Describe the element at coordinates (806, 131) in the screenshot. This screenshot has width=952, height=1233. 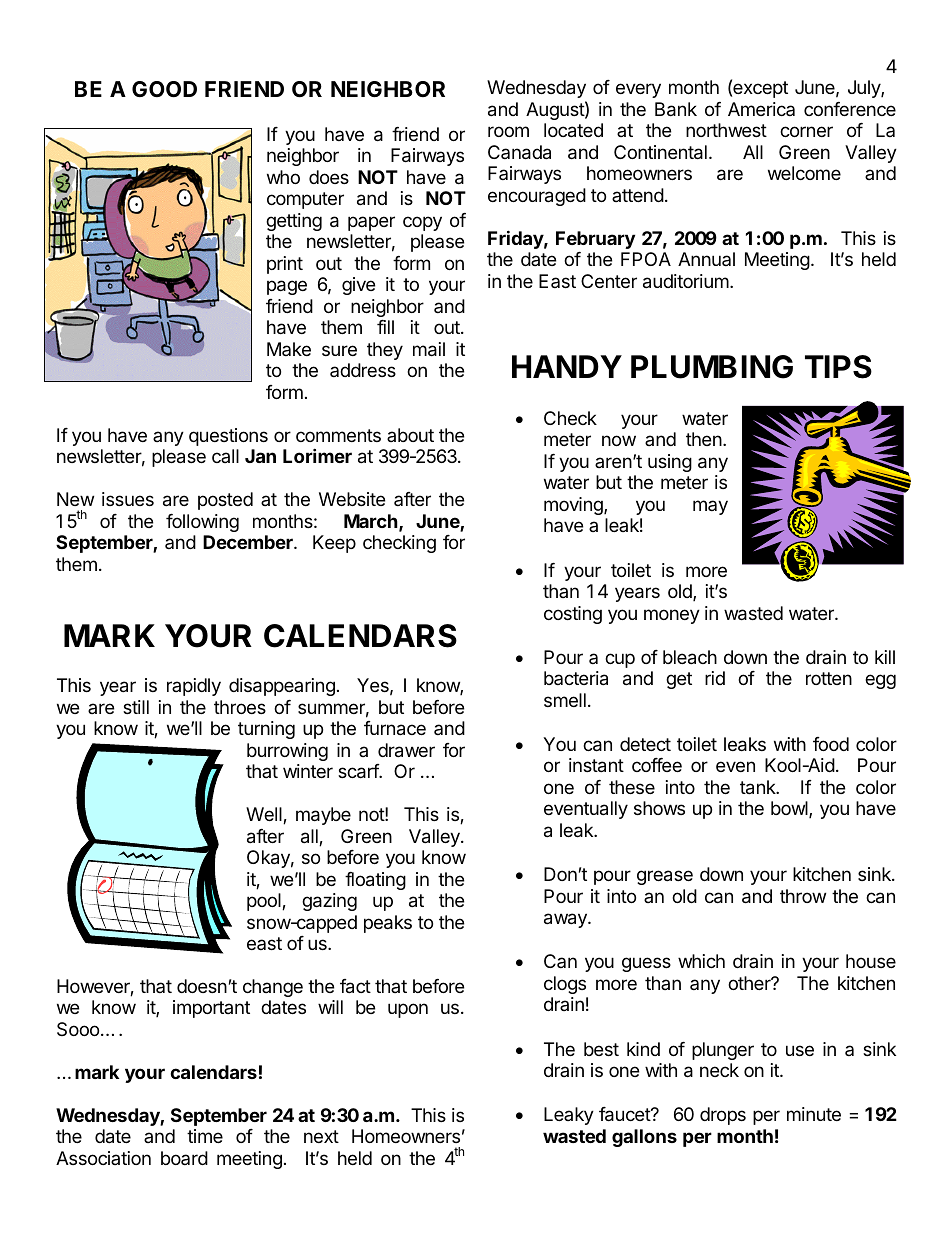
I see `corner` at that location.
